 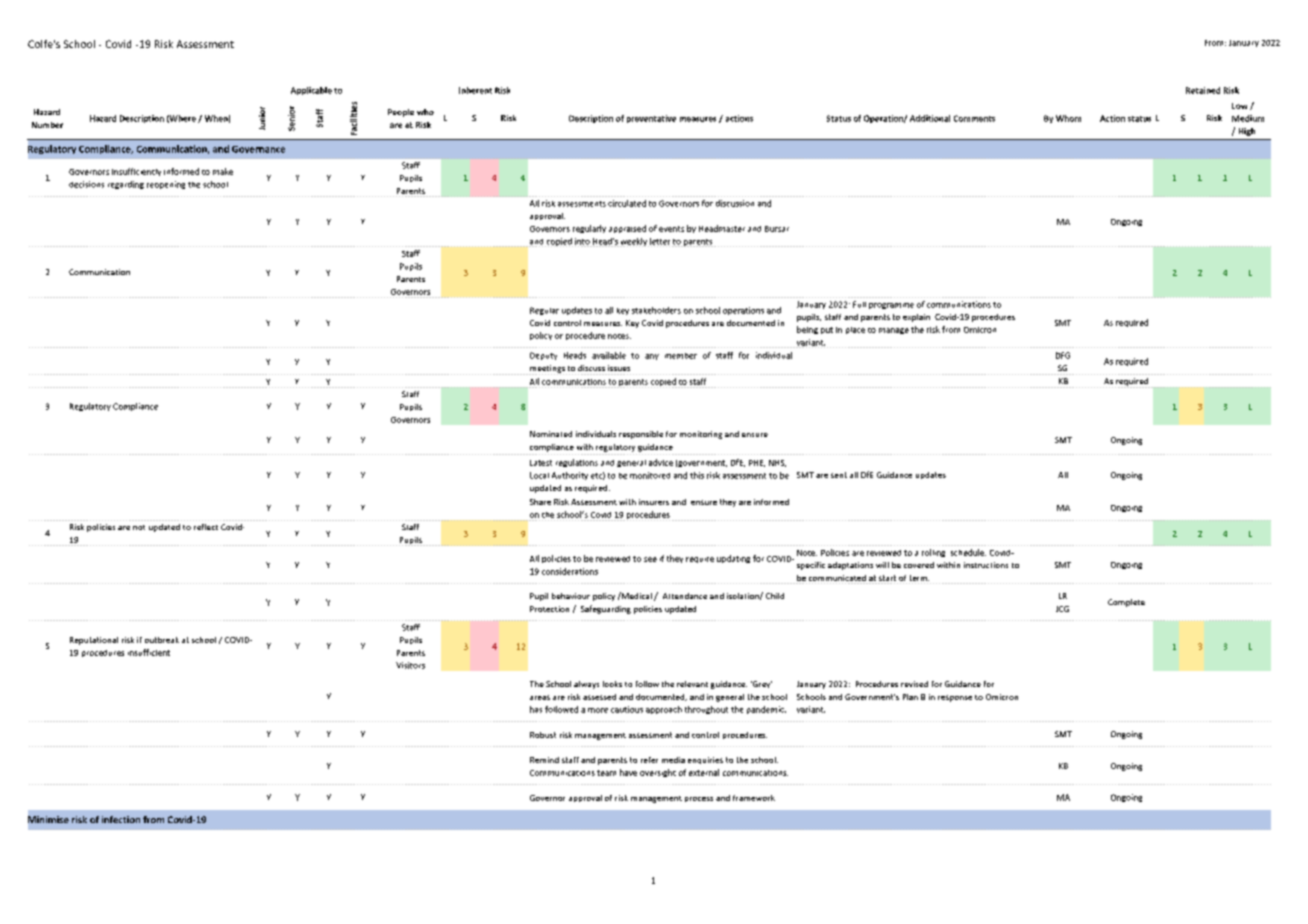 What do you see at coordinates (311, 91) in the image?
I see `Applicable` at bounding box center [311, 91].
